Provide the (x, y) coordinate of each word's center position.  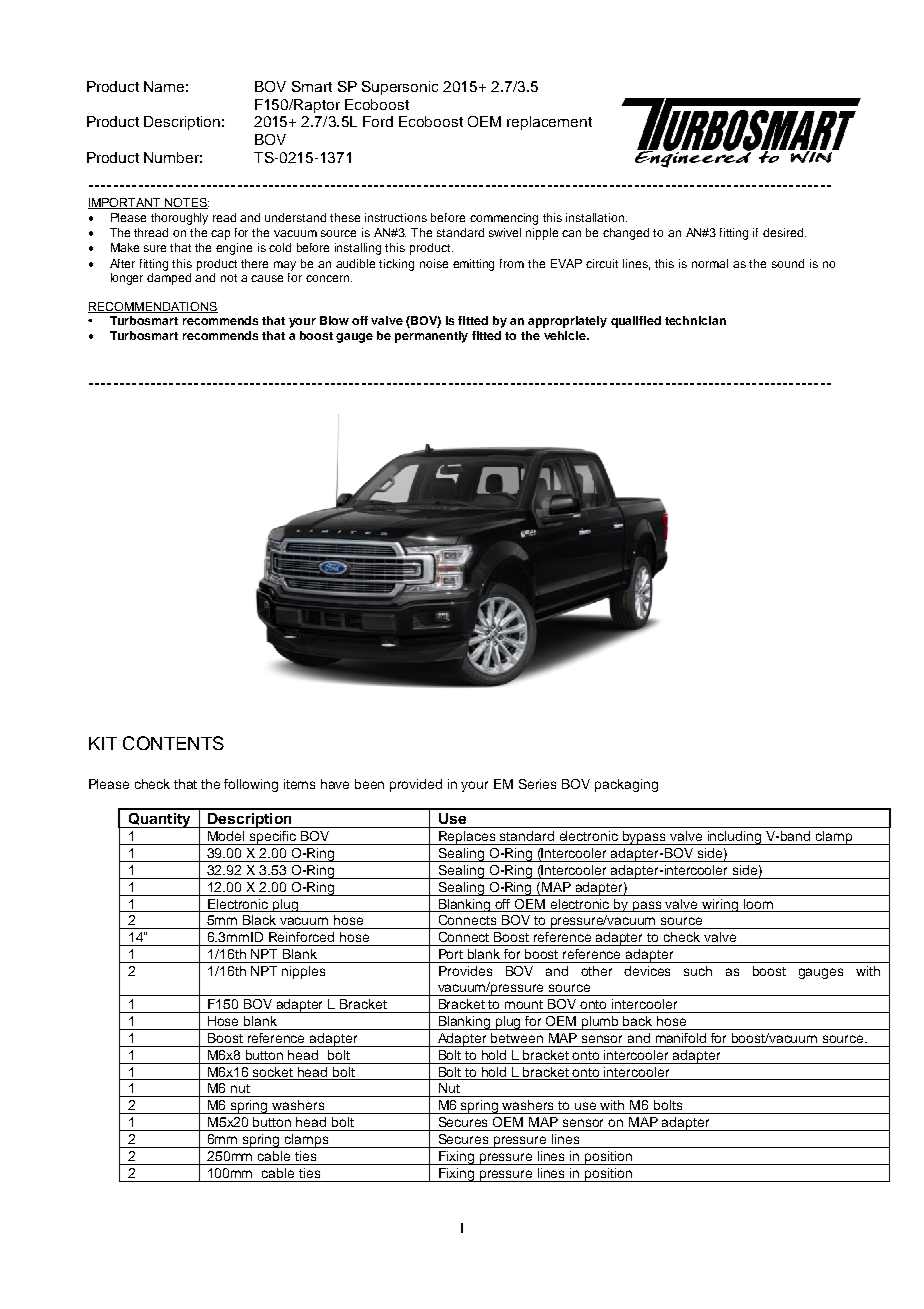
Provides (465, 971)
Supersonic (400, 88)
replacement (549, 123)
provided (416, 785)
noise (434, 263)
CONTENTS (173, 743)
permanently (431, 337)
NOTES (186, 203)
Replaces (467, 838)
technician (695, 320)
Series (537, 784)
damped (169, 277)
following (251, 785)
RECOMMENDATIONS (153, 307)
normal (710, 263)
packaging (626, 785)
